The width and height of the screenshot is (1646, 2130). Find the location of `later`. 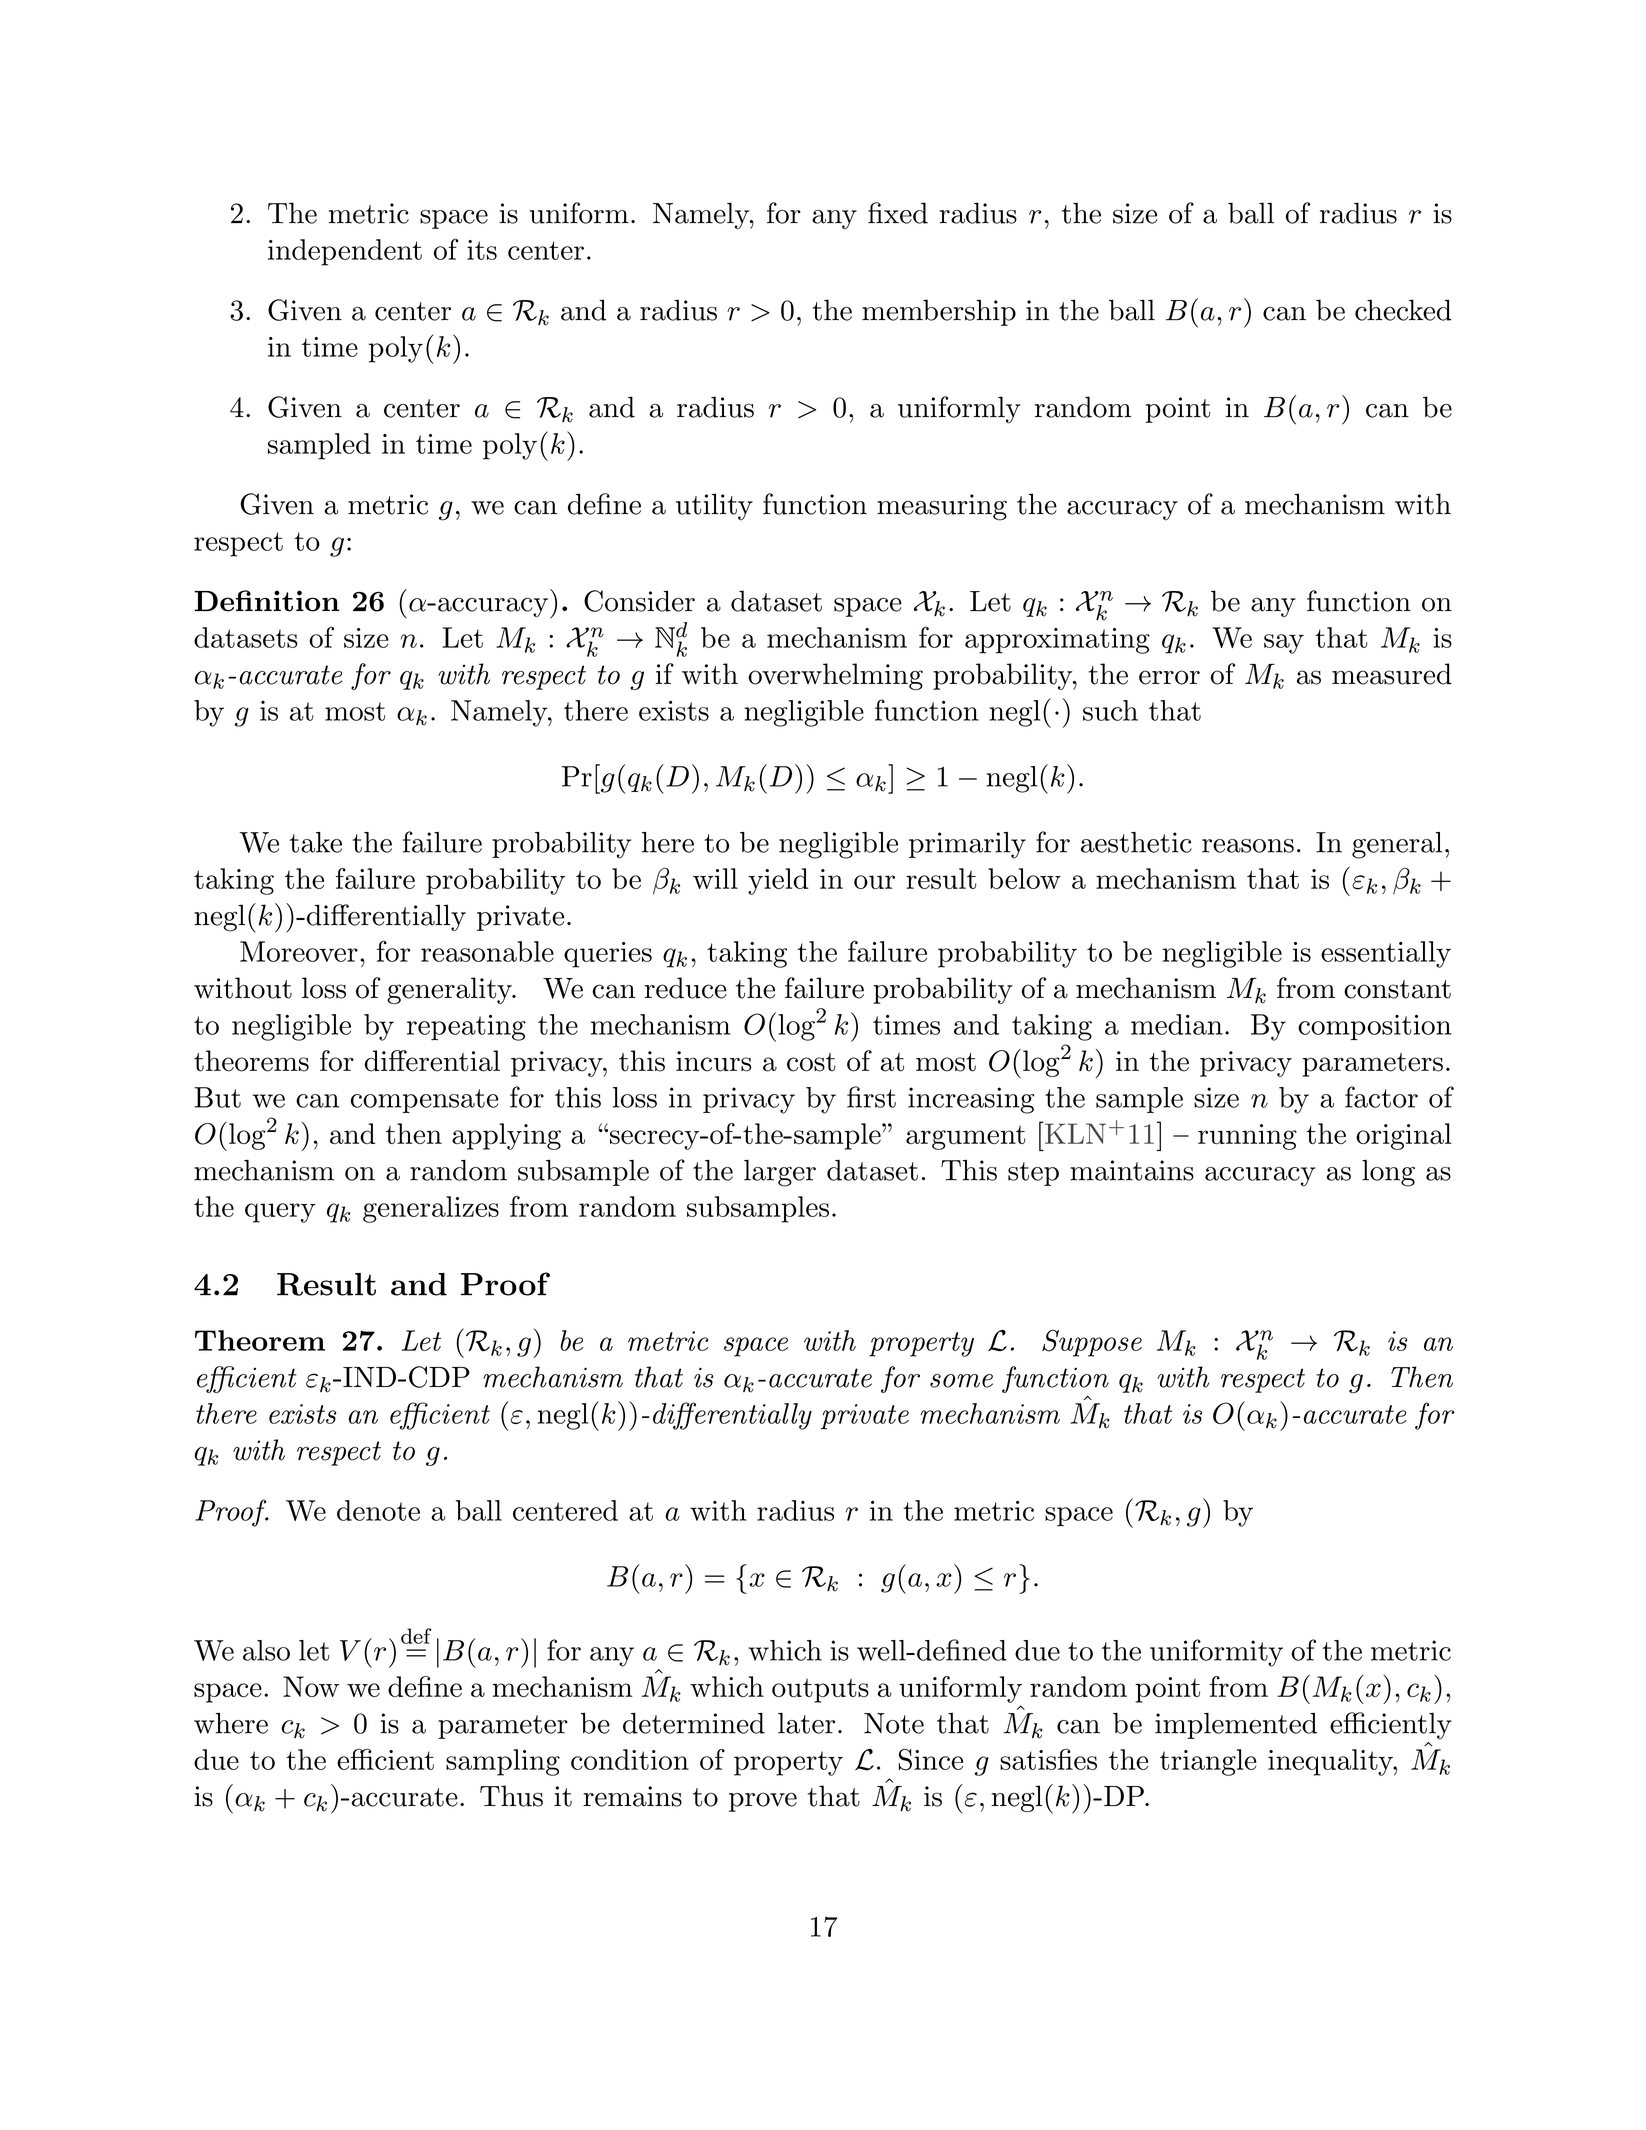

later is located at coordinates (806, 1723).
